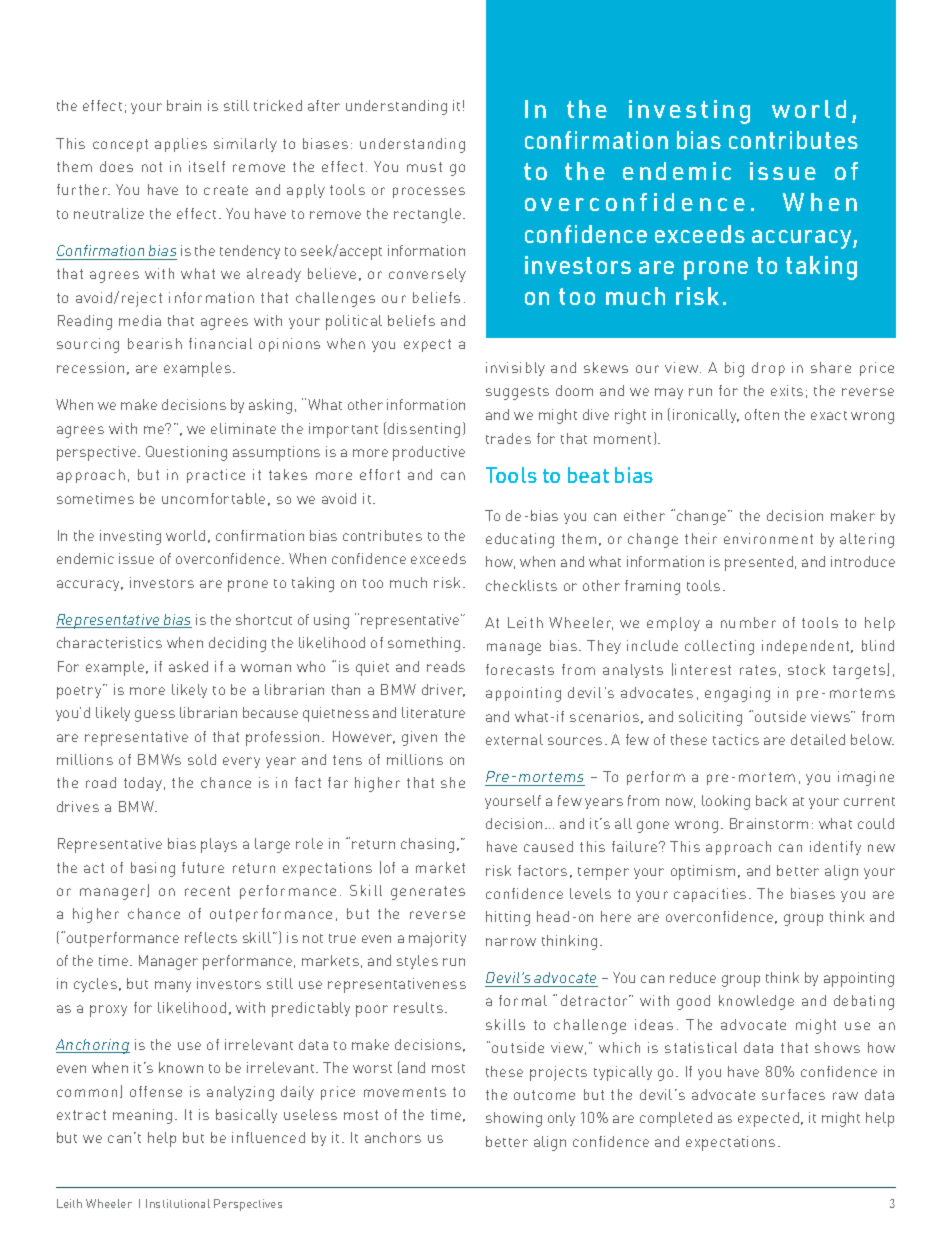 The height and width of the page is (1233, 952). I want to click on productive, so click(429, 453).
